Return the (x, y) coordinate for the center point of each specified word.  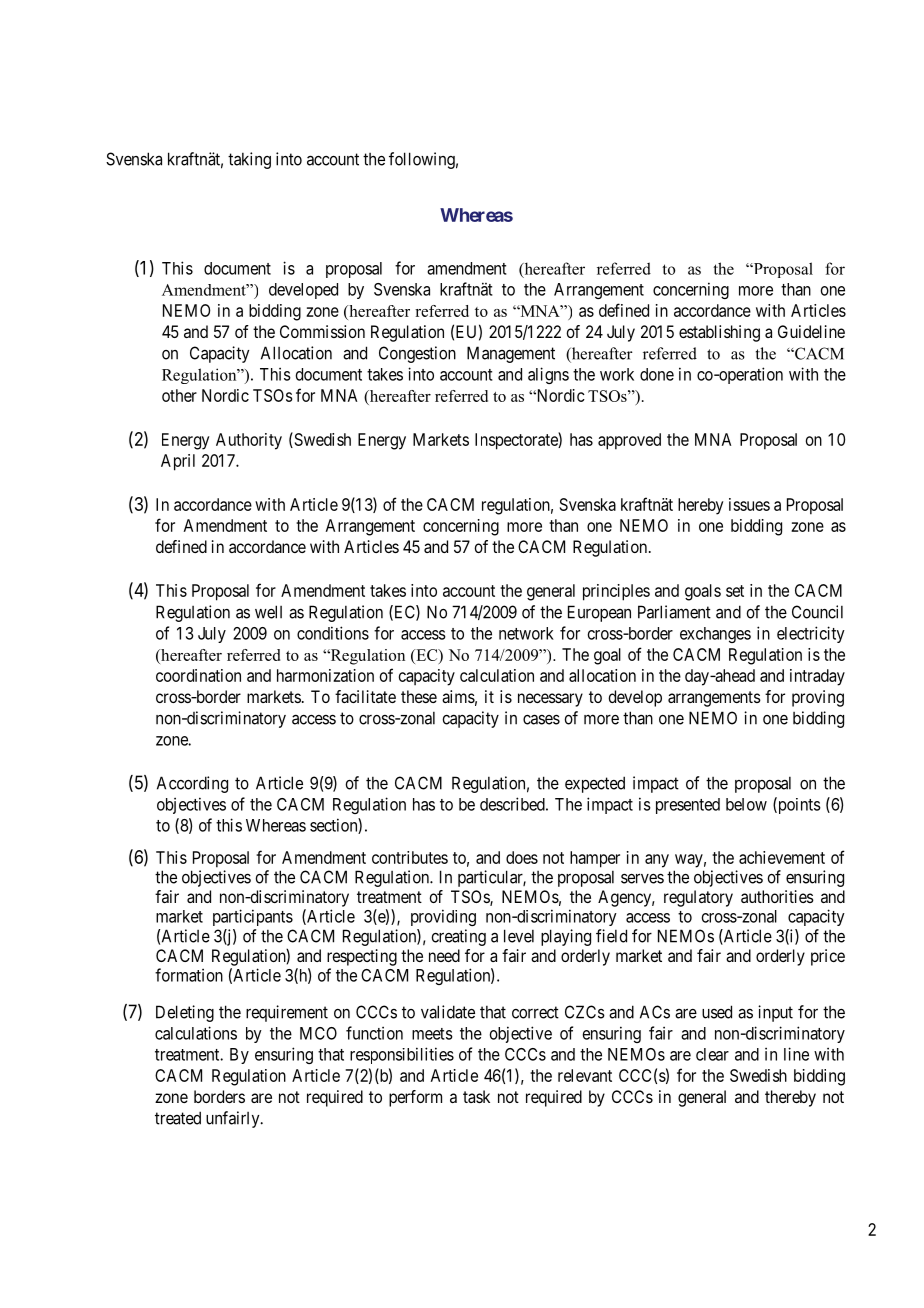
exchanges (715, 635)
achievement (782, 857)
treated (178, 1118)
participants (253, 917)
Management (511, 354)
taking (249, 160)
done (657, 374)
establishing (719, 333)
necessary (550, 700)
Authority (249, 441)
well (268, 612)
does (522, 857)
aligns (548, 375)
